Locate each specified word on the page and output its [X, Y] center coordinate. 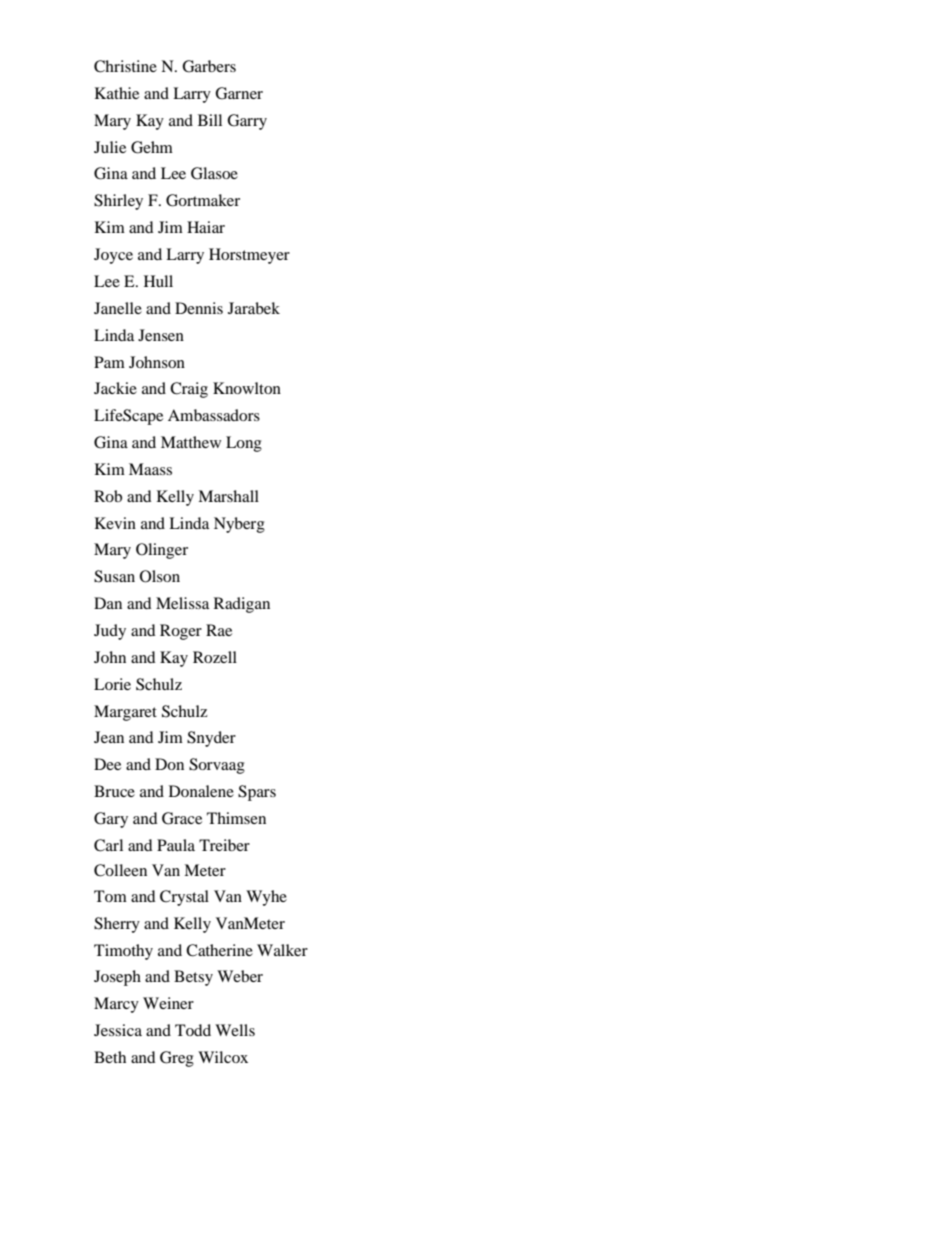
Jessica [118, 1030]
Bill [210, 120]
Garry [247, 122]
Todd [193, 1030]
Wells [235, 1030]
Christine [125, 66]
